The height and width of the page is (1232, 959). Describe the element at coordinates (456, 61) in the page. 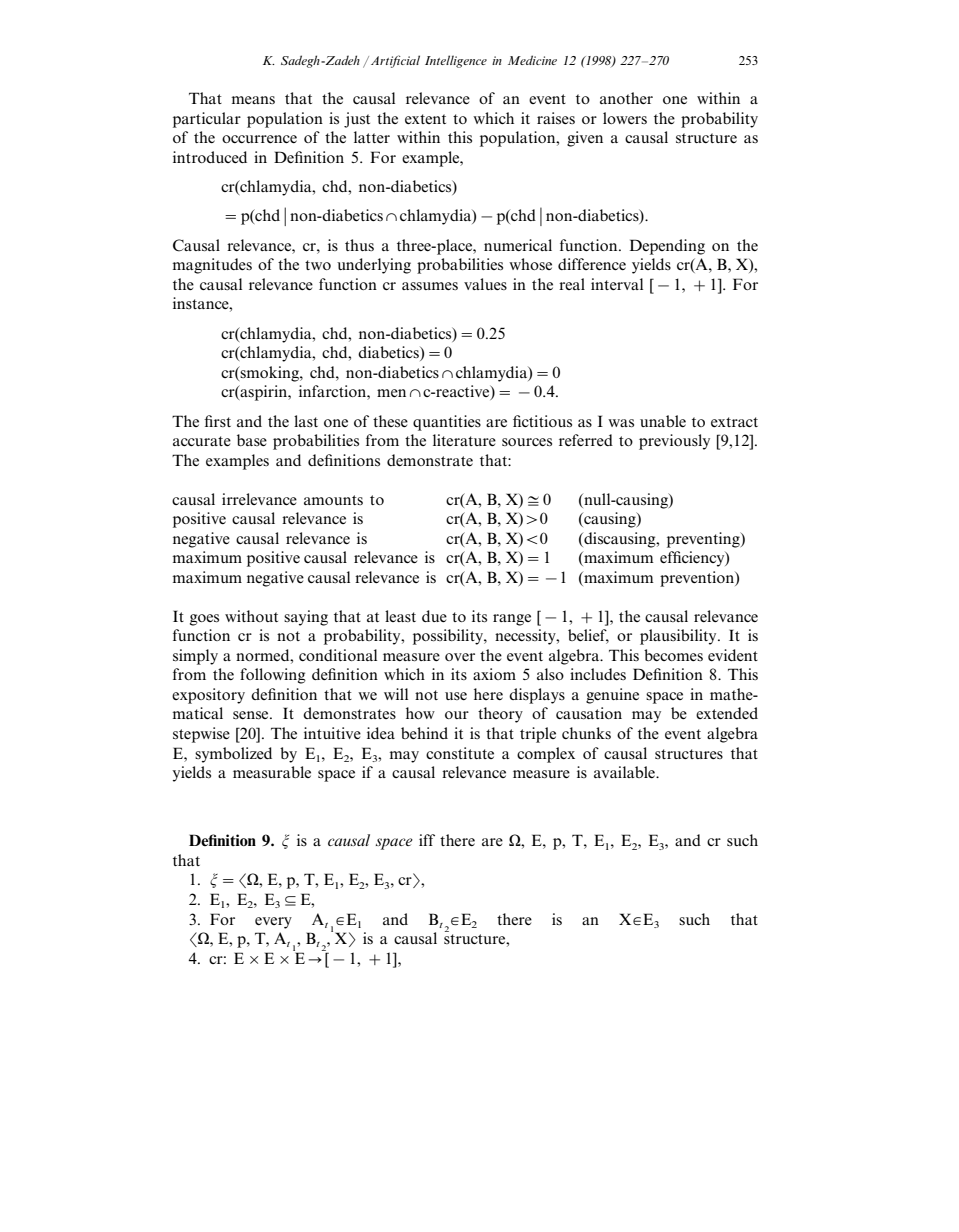

I see `Intelligence` at that location.
